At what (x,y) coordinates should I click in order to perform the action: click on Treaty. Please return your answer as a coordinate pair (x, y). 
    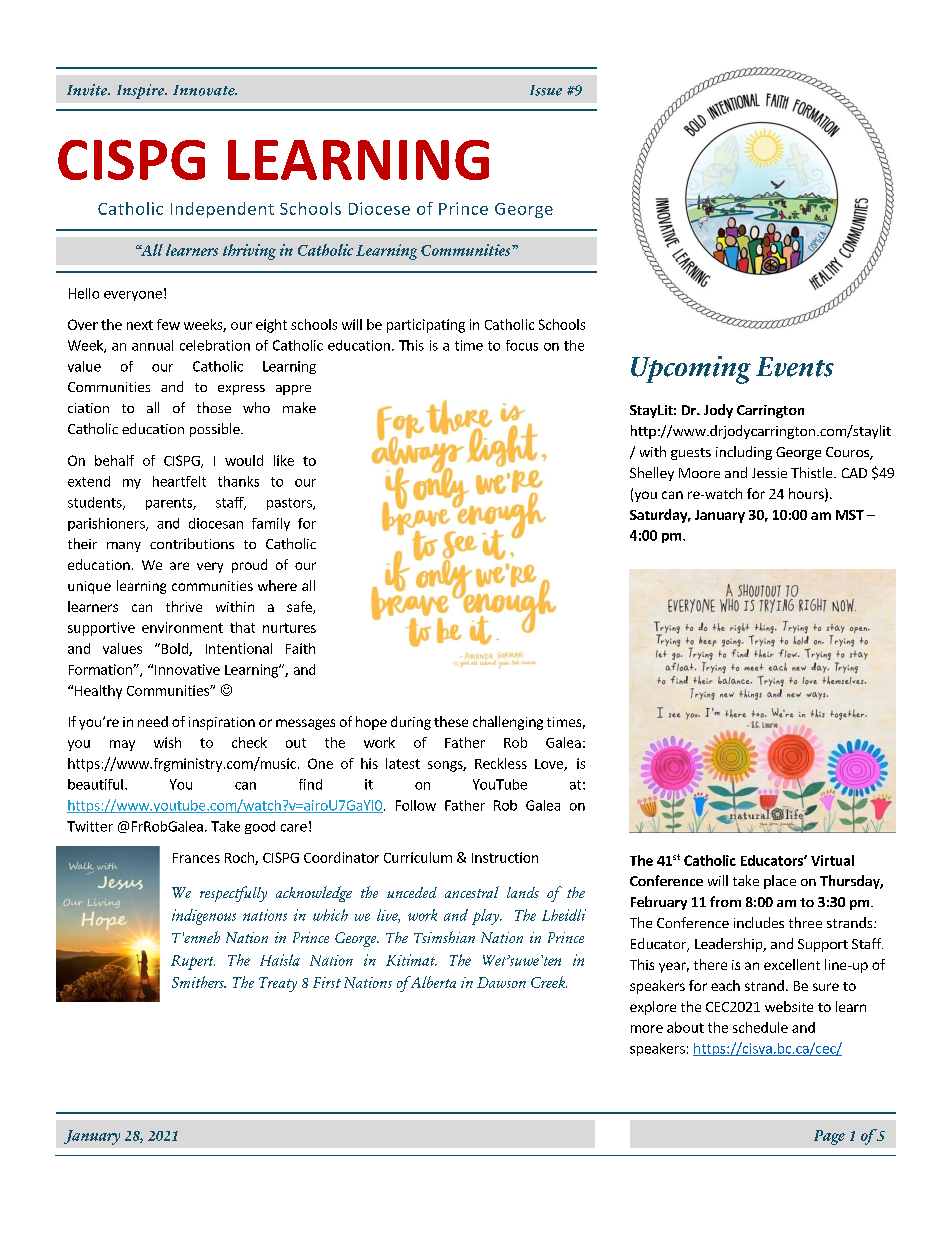
    Looking at the image, I should click on (278, 984).
